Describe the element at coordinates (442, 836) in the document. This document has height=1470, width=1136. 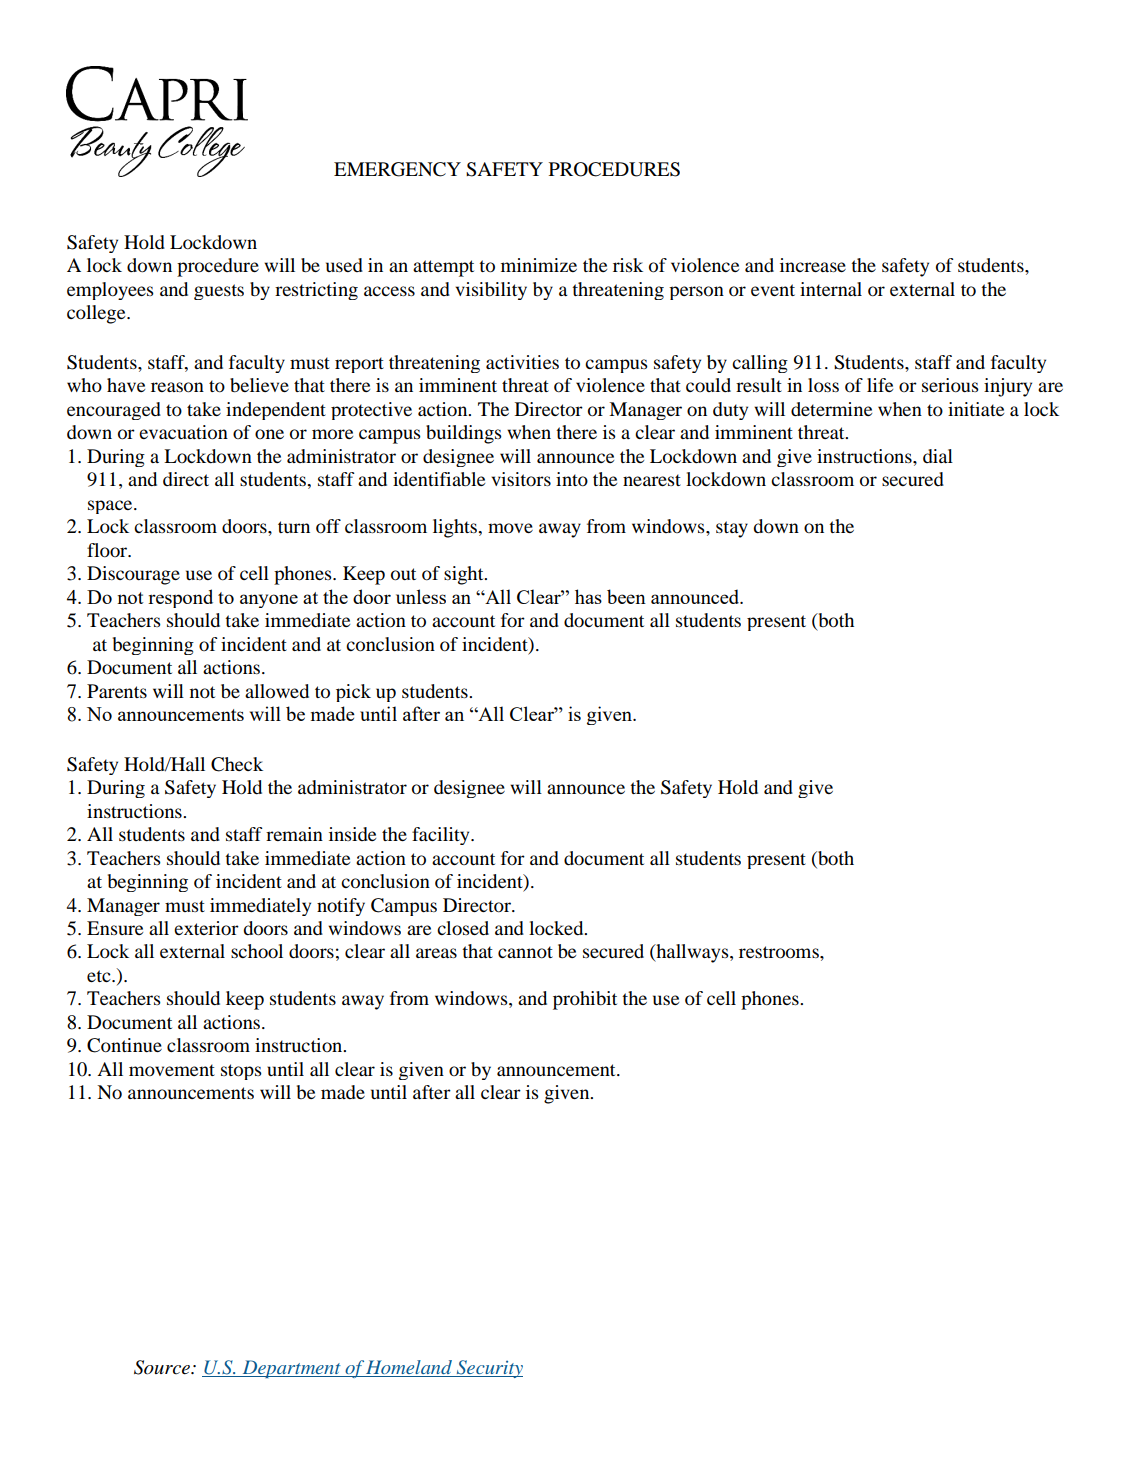
I see `facility` at that location.
